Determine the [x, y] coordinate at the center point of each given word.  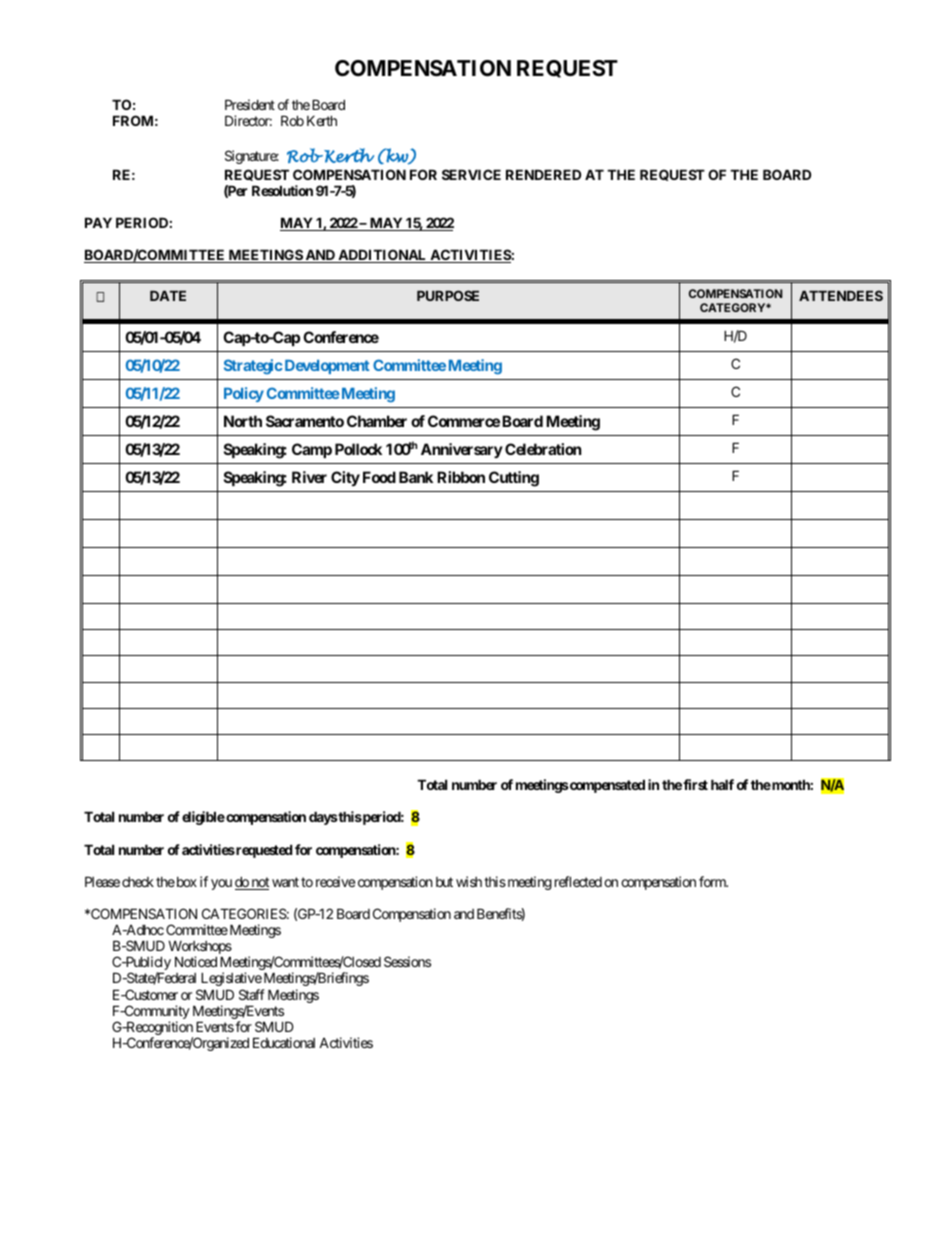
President [250, 104]
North [243, 421]
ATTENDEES [841, 295]
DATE [168, 296]
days [323, 818]
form [713, 881]
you [221, 884]
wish [469, 881]
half [722, 784]
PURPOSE [448, 295]
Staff [252, 994]
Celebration [543, 449]
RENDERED [543, 174]
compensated [606, 786]
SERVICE [471, 174]
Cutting [514, 479]
